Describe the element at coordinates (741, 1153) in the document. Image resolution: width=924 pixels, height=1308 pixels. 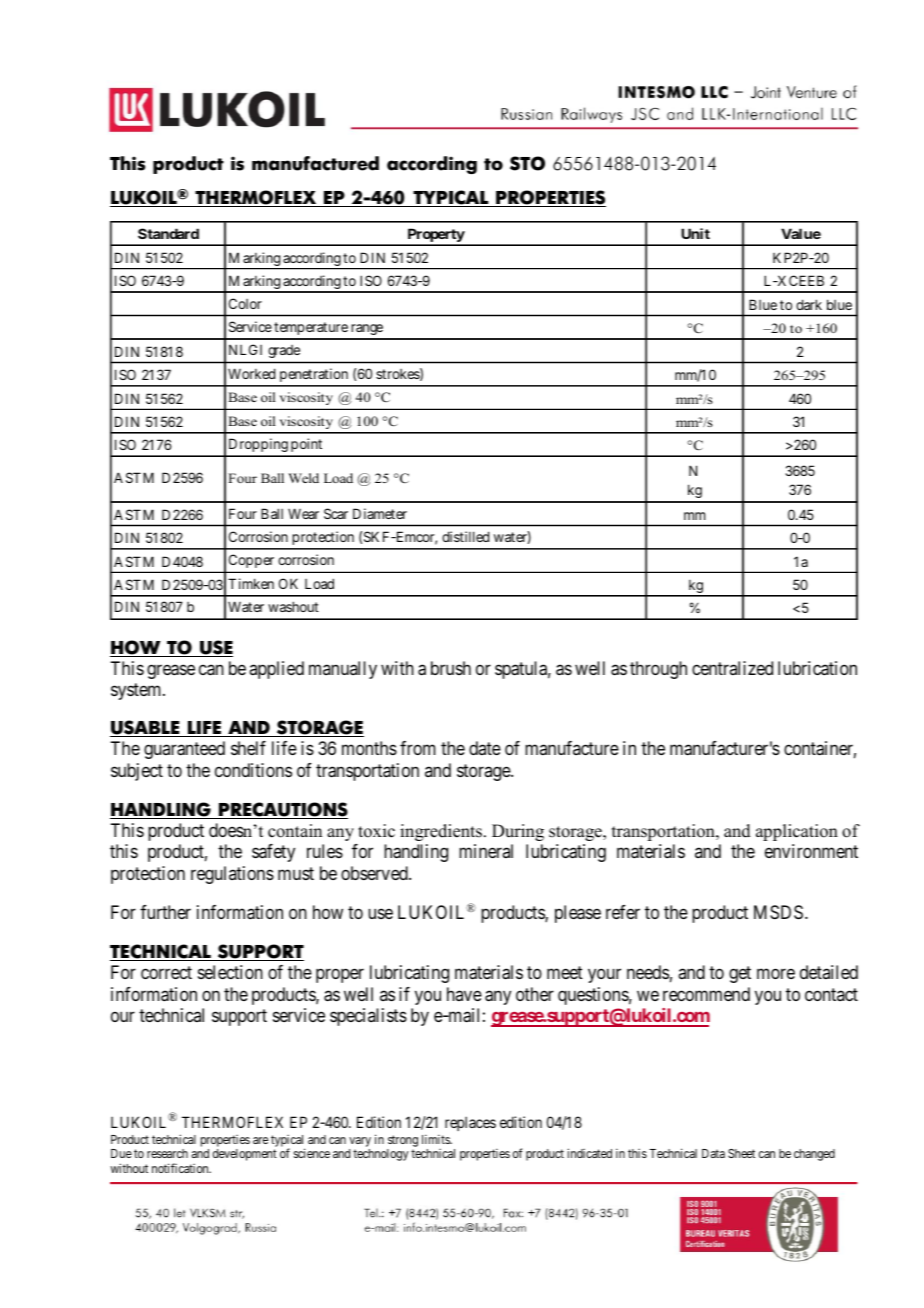
I see `Sheet` at that location.
